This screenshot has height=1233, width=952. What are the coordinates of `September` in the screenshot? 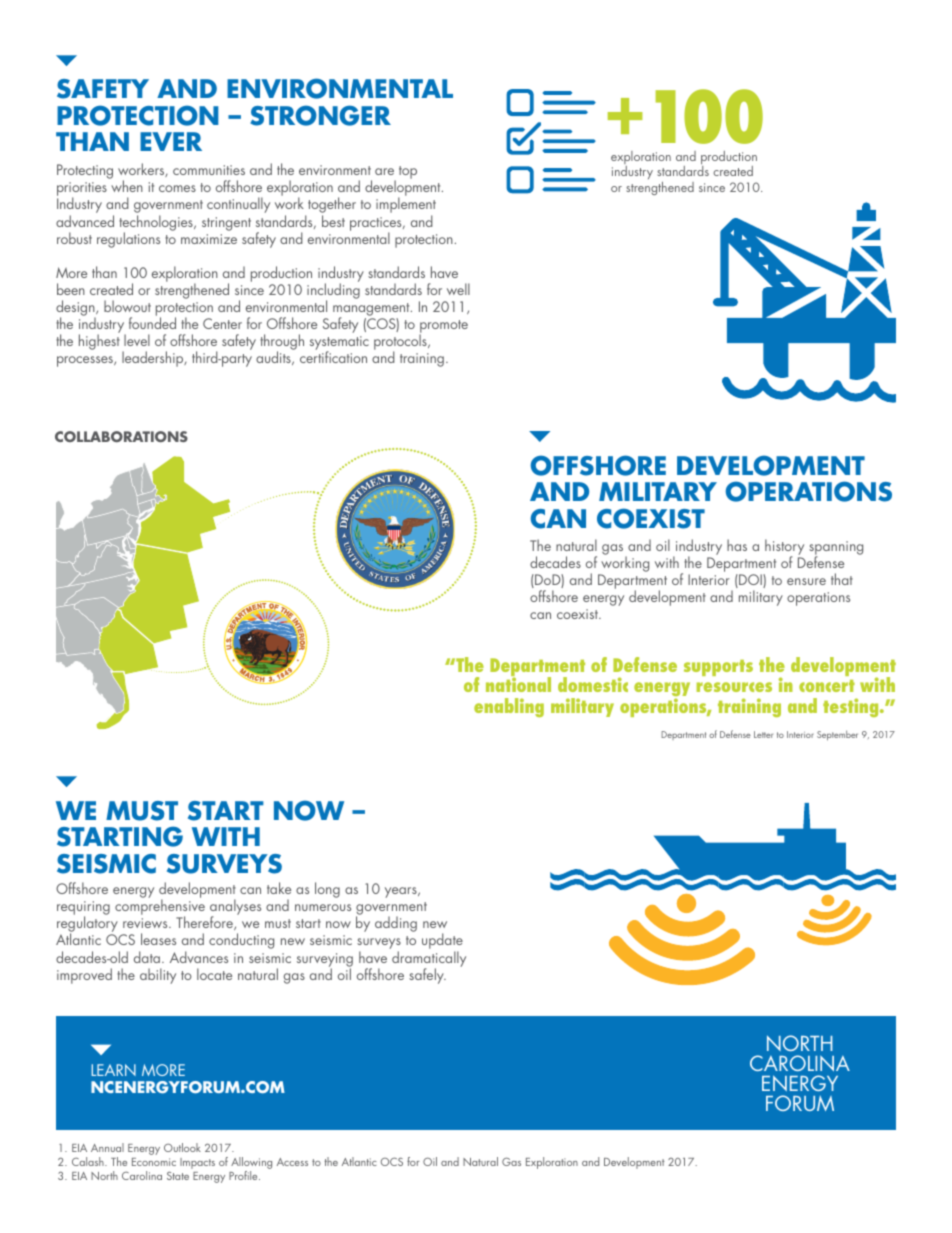 It's located at (837, 735).
